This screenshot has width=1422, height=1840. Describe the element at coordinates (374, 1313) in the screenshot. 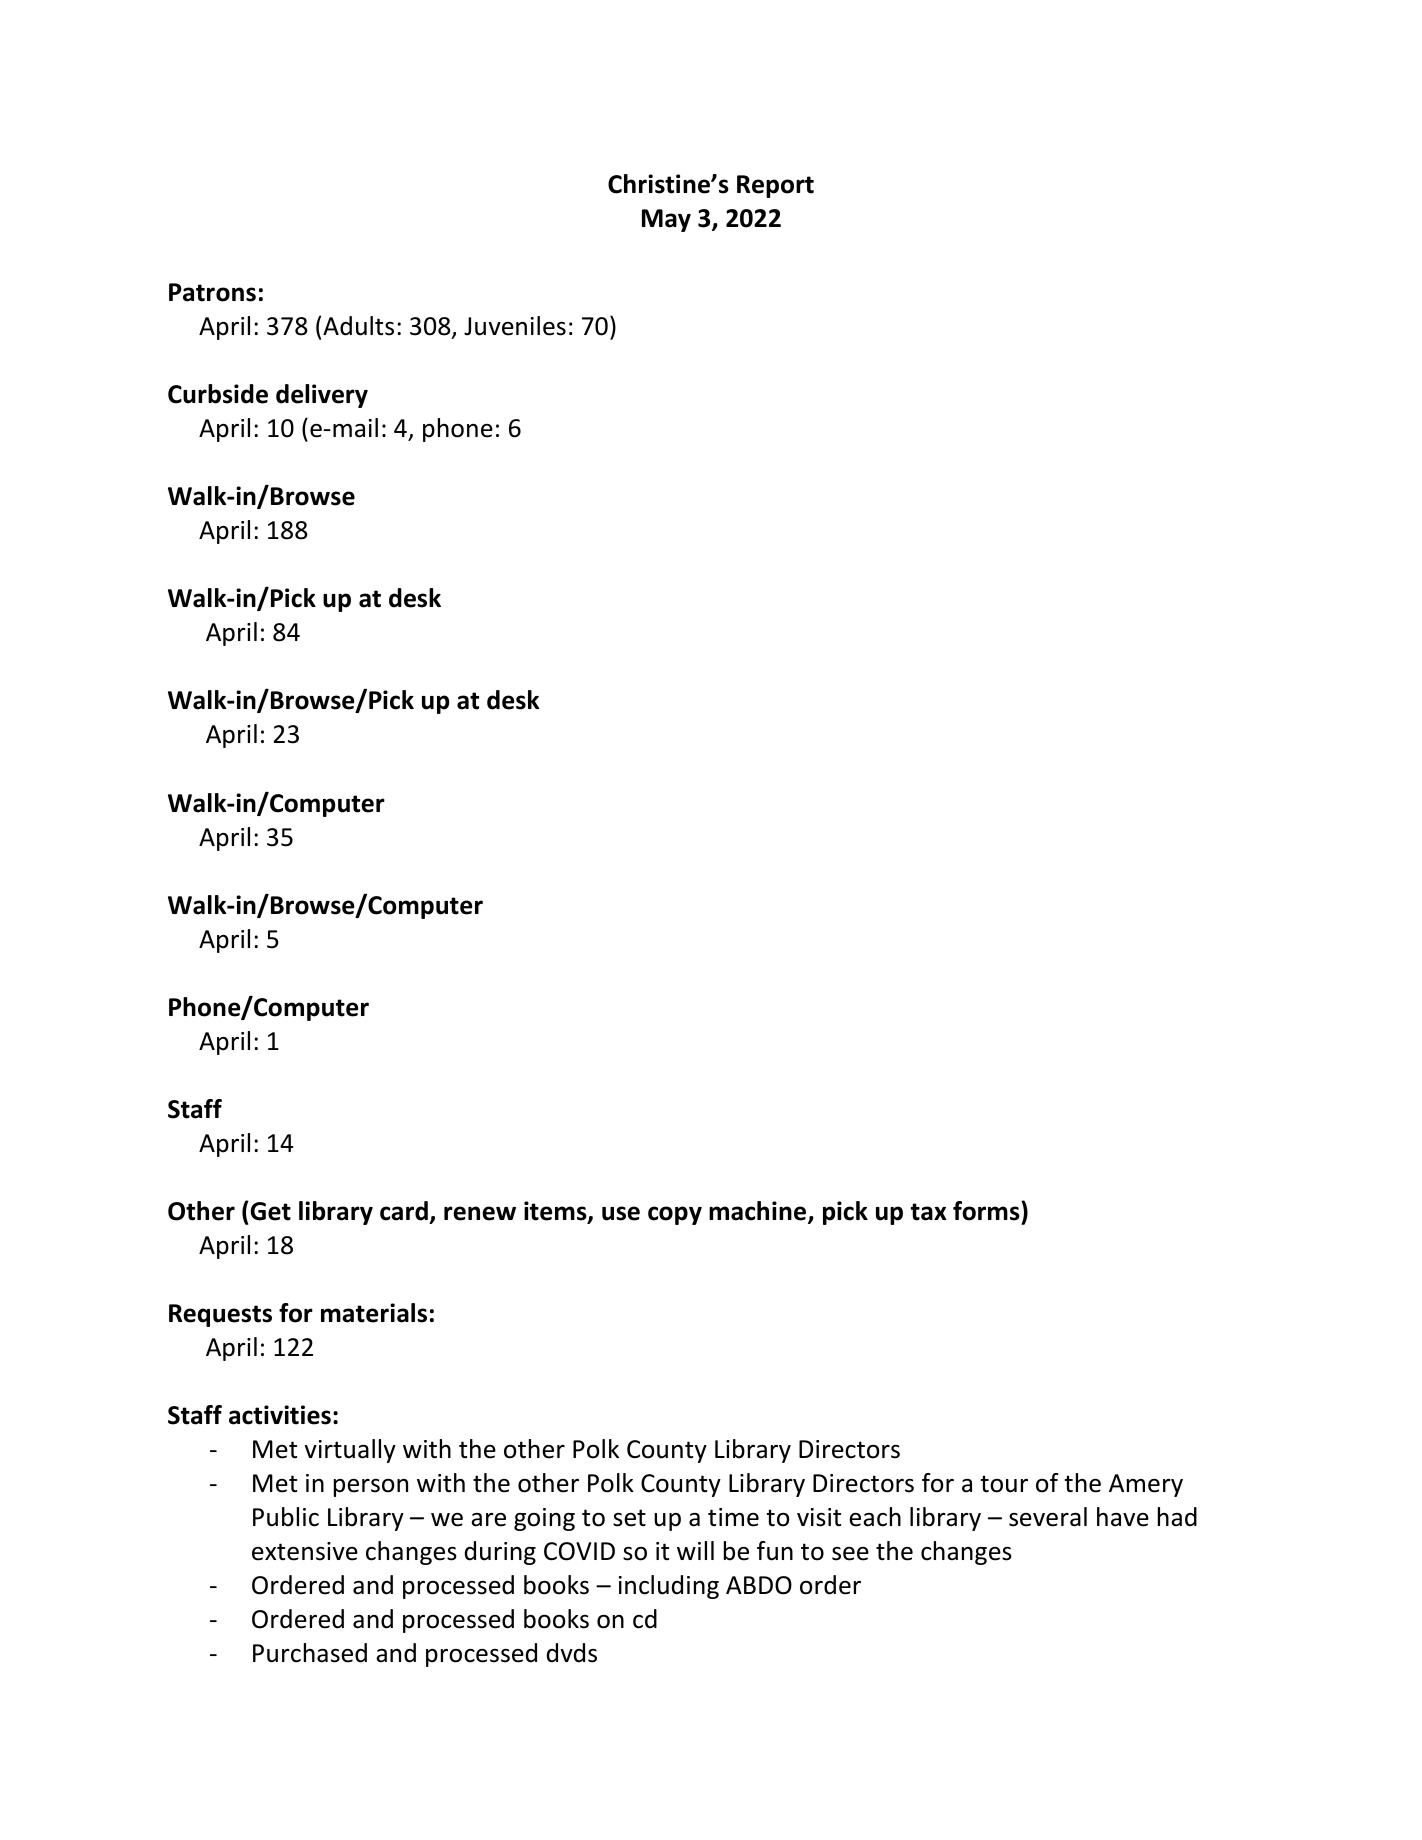

I see `materials` at that location.
